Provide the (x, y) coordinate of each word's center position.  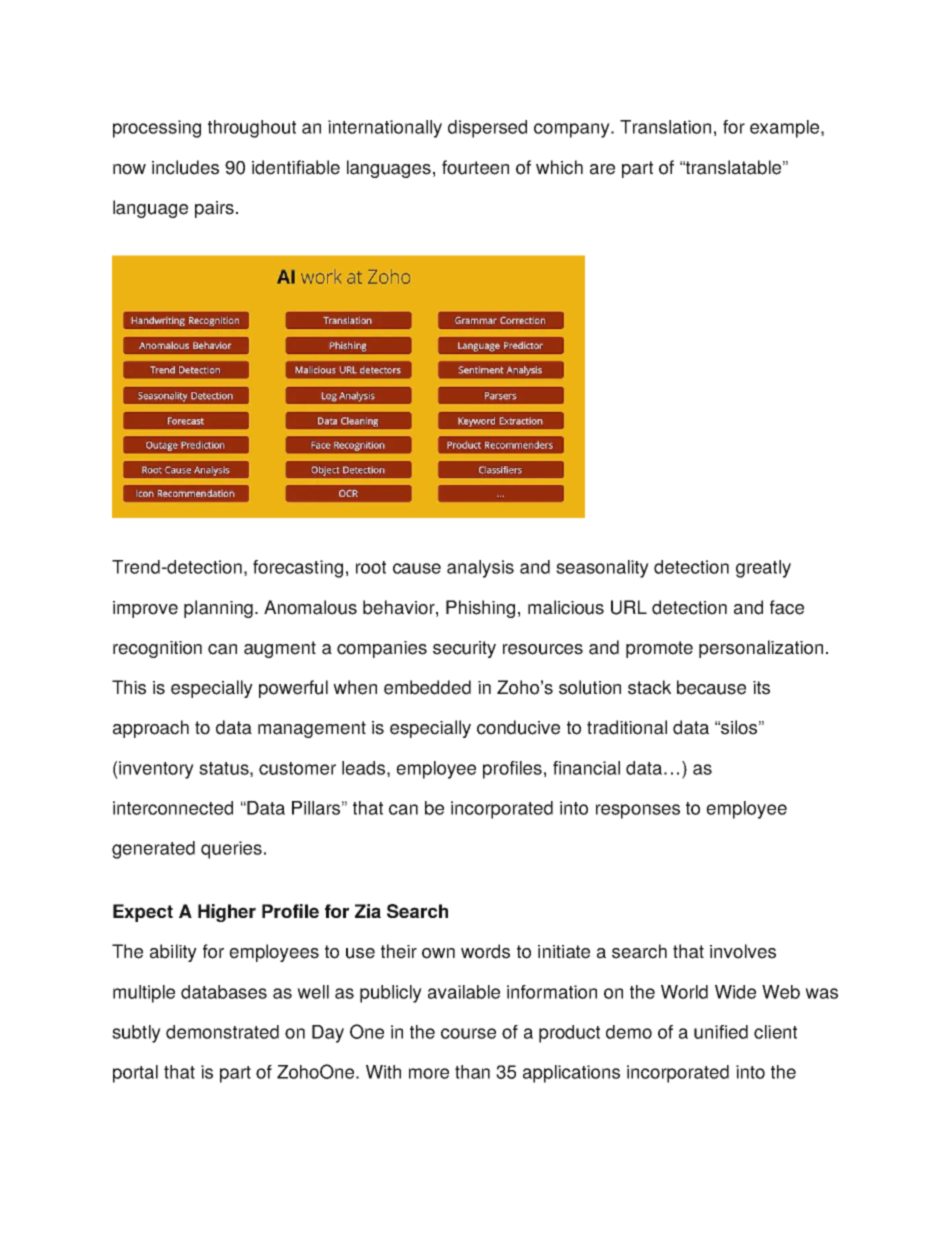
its (761, 688)
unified (721, 1032)
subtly (136, 1034)
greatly (763, 569)
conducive (518, 727)
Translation (665, 127)
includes (185, 167)
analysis (480, 569)
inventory (155, 770)
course (468, 1033)
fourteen (475, 167)
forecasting (298, 569)
